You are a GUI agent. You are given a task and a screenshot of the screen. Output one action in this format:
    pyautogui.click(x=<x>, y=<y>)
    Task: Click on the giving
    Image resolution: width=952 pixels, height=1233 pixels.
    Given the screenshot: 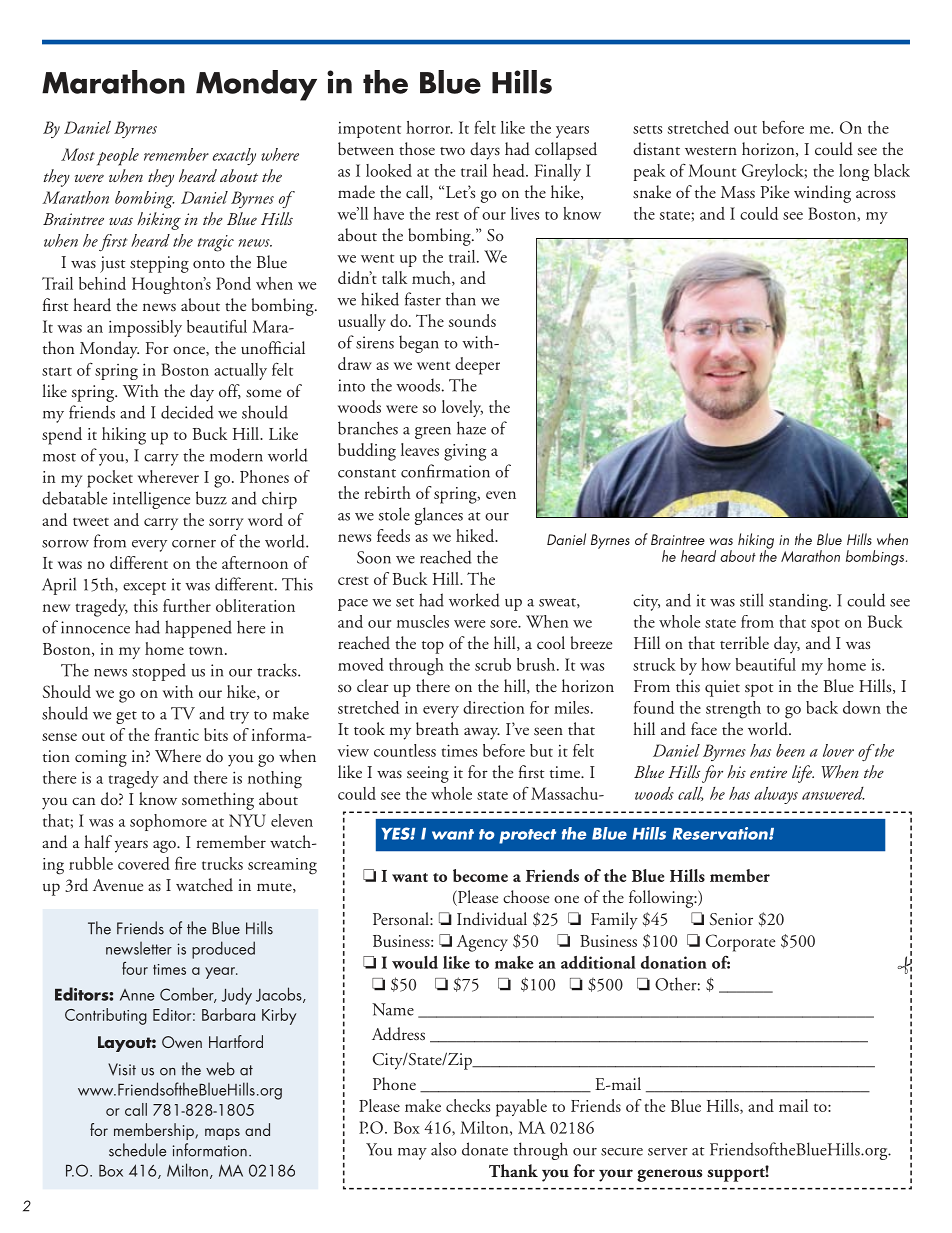 What is the action you would take?
    pyautogui.click(x=465, y=452)
